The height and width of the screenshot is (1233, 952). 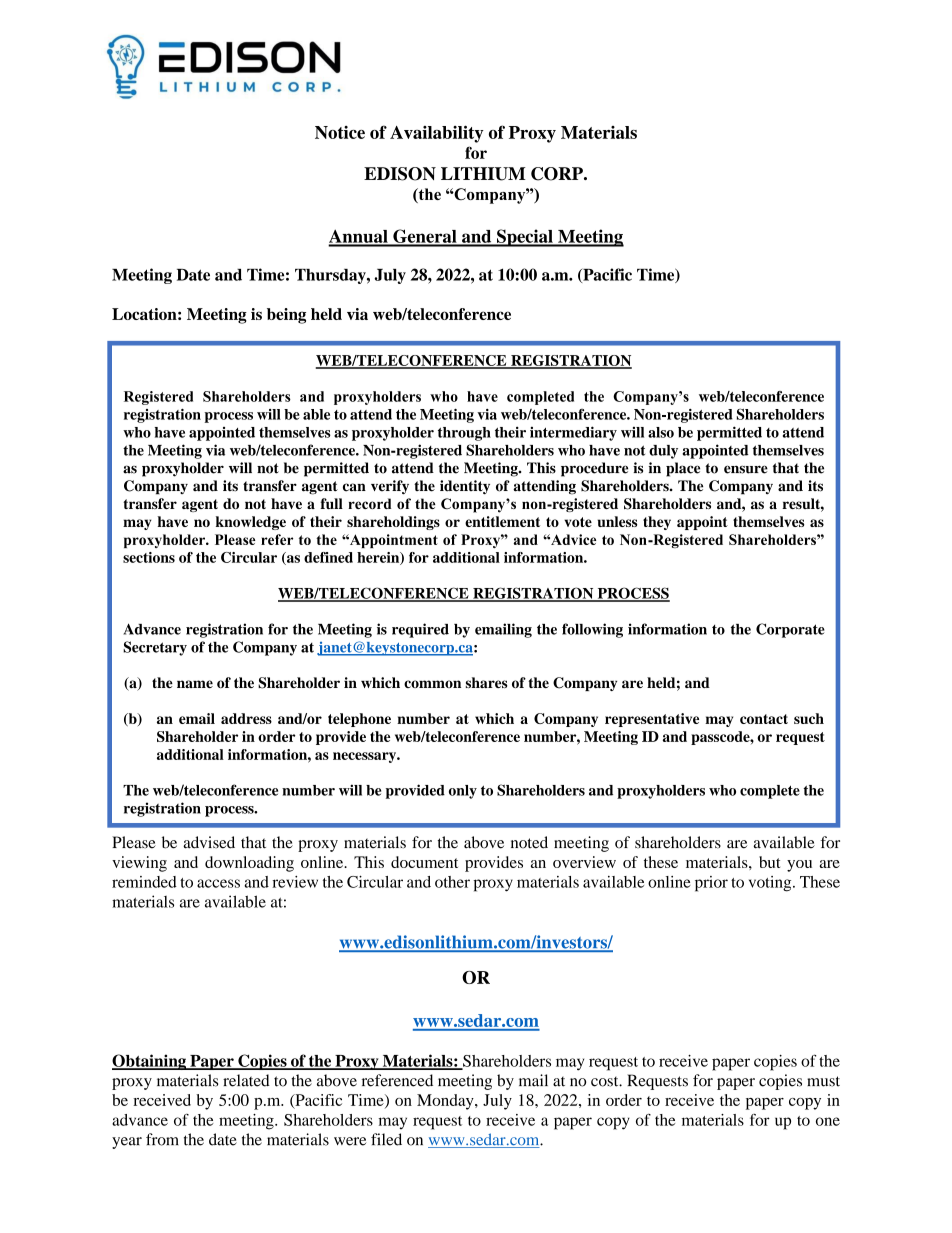 What do you see at coordinates (246, 1080) in the screenshot?
I see `related` at bounding box center [246, 1080].
